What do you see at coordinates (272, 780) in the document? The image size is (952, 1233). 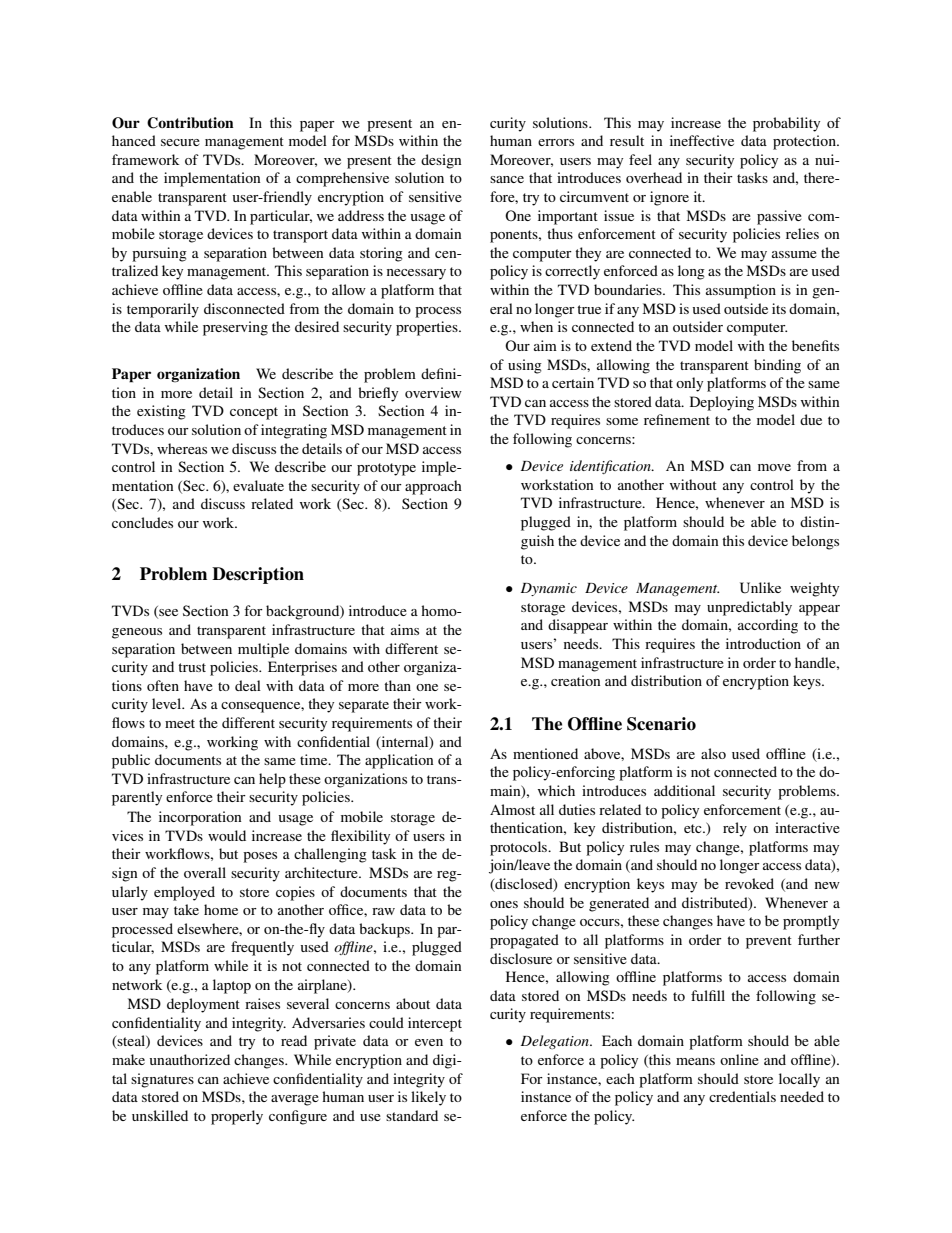 I see `help` at bounding box center [272, 780].
